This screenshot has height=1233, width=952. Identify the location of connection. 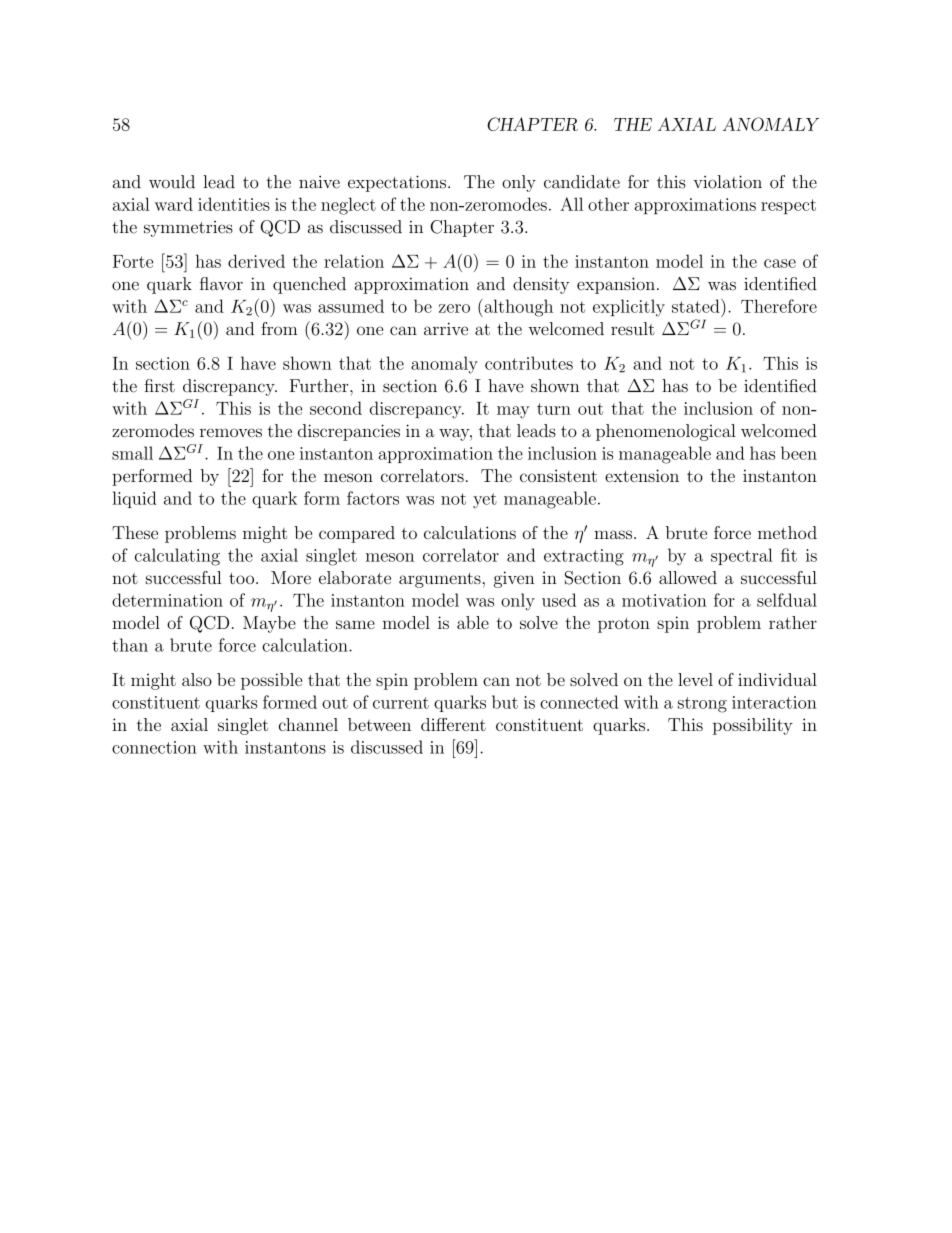
(154, 747).
